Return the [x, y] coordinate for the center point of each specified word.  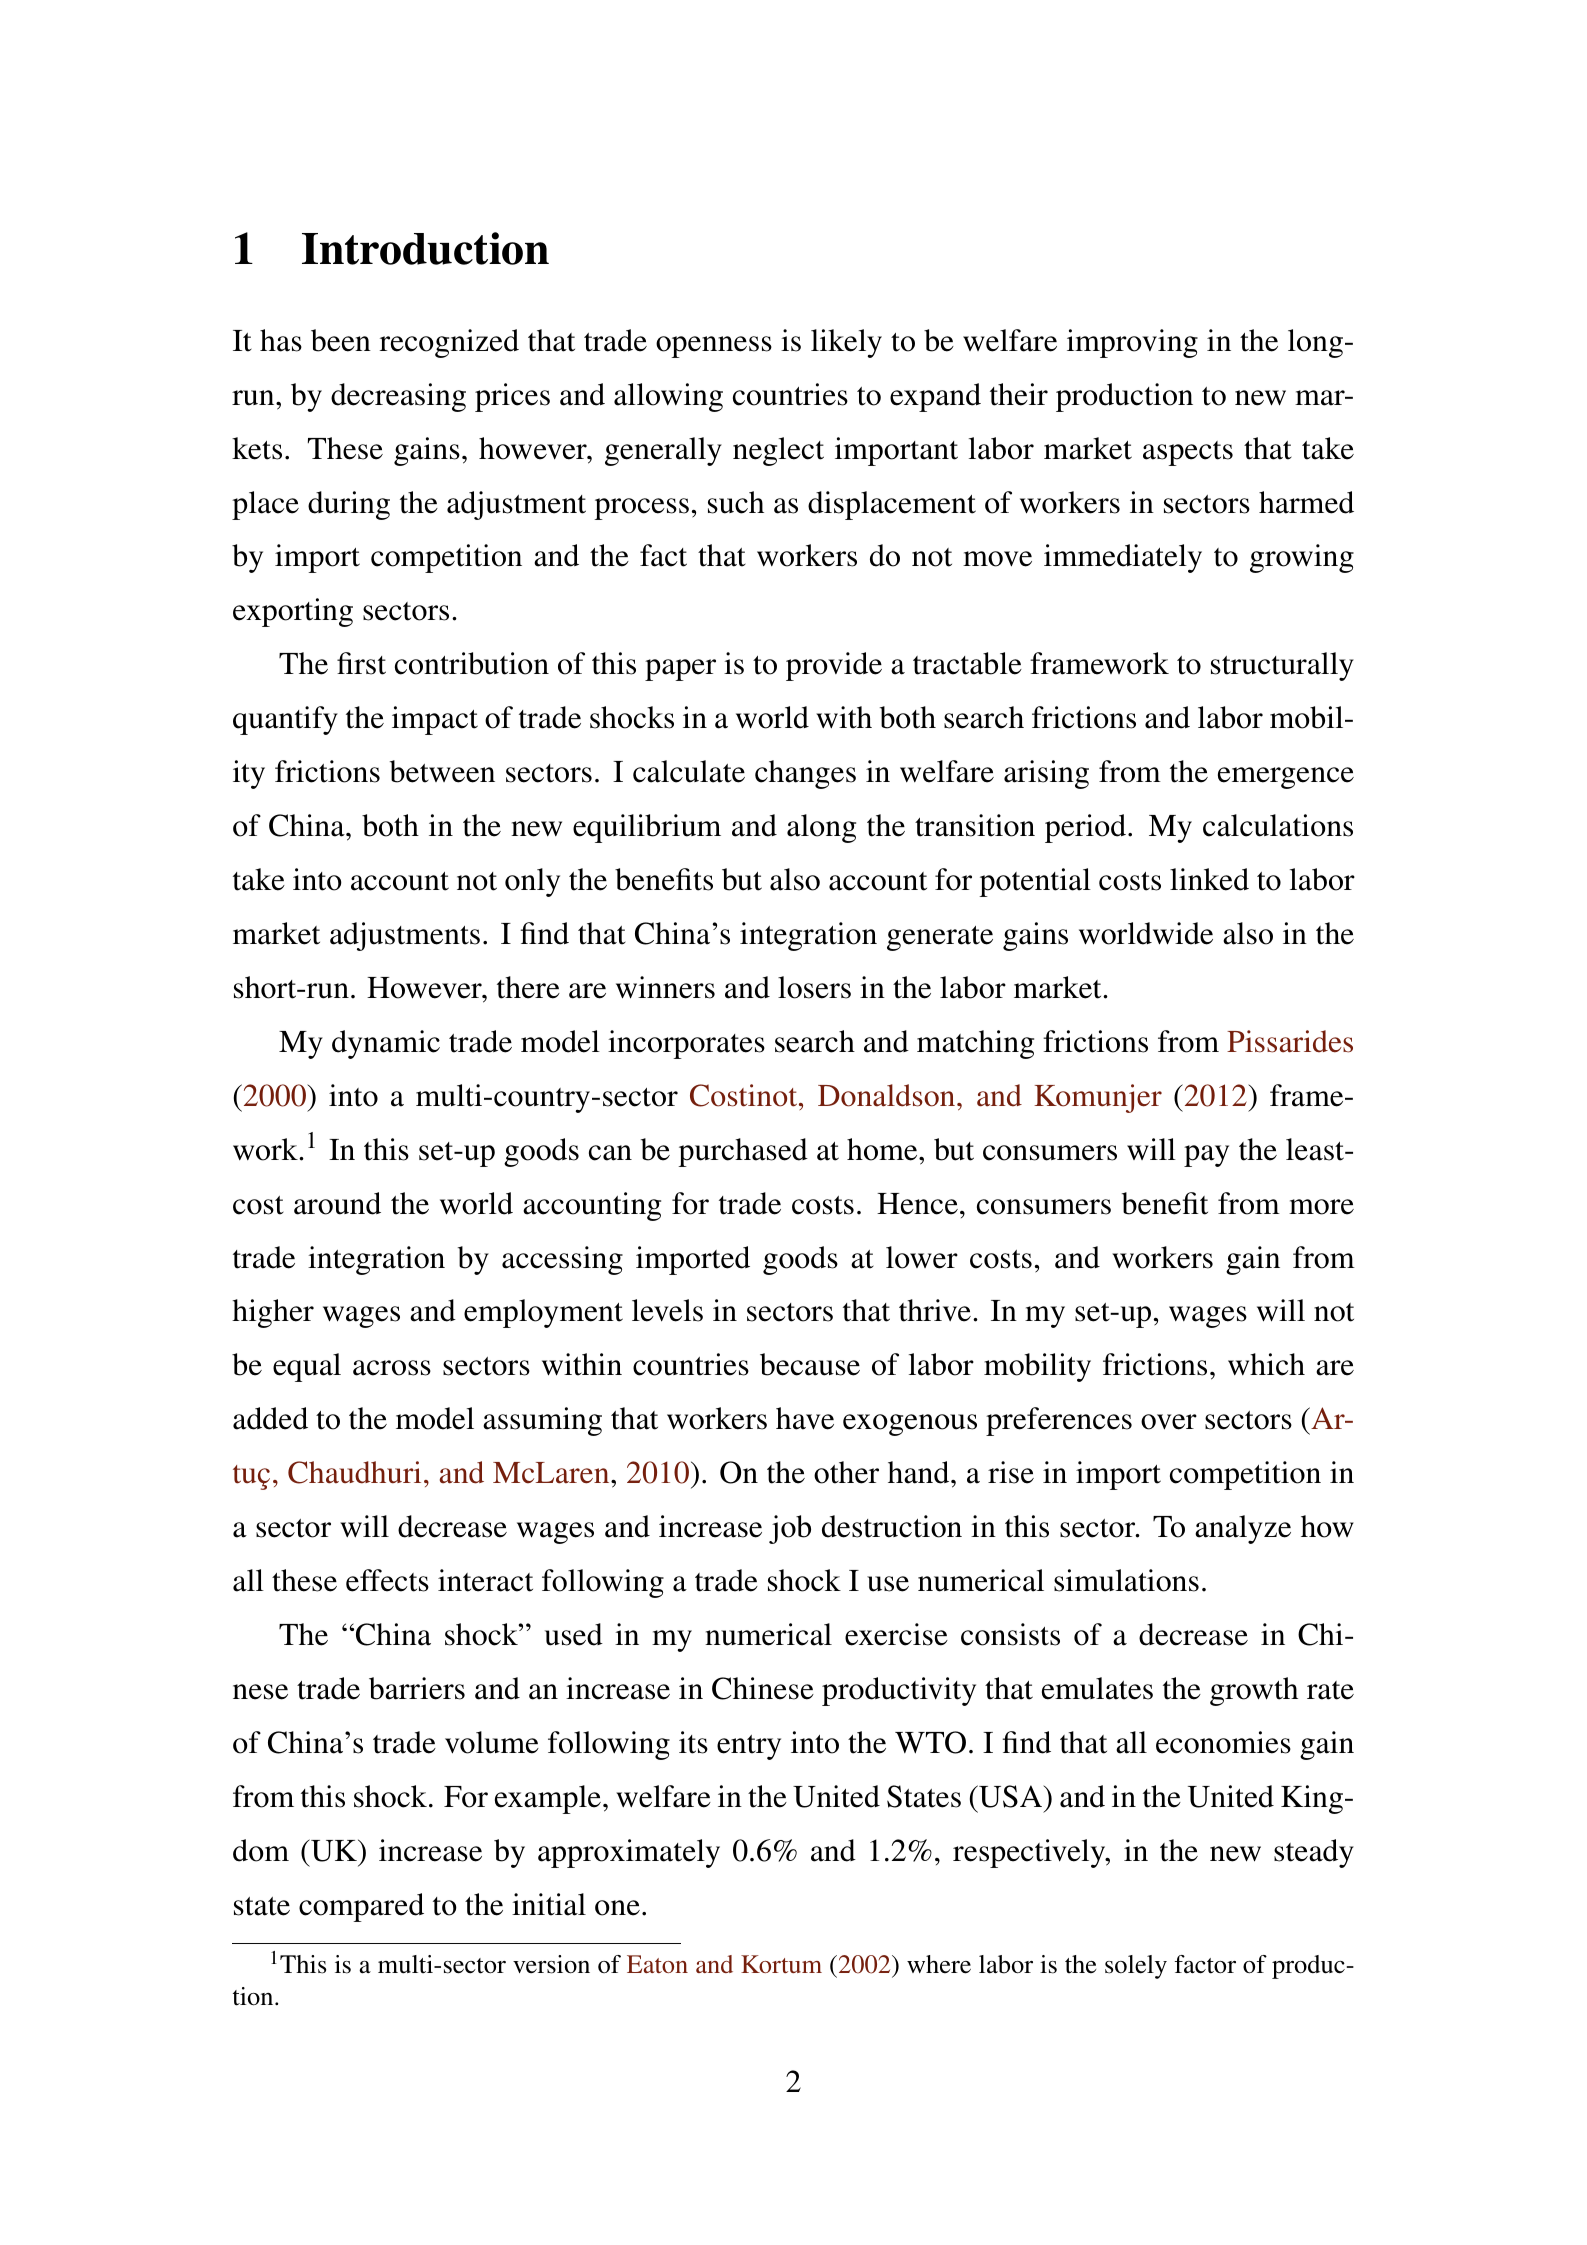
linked [1209, 879]
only [532, 882]
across [392, 1368]
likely [846, 343]
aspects [1188, 453]
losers [814, 987]
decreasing [398, 397]
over [1169, 1422]
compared [361, 1907]
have [805, 1418]
